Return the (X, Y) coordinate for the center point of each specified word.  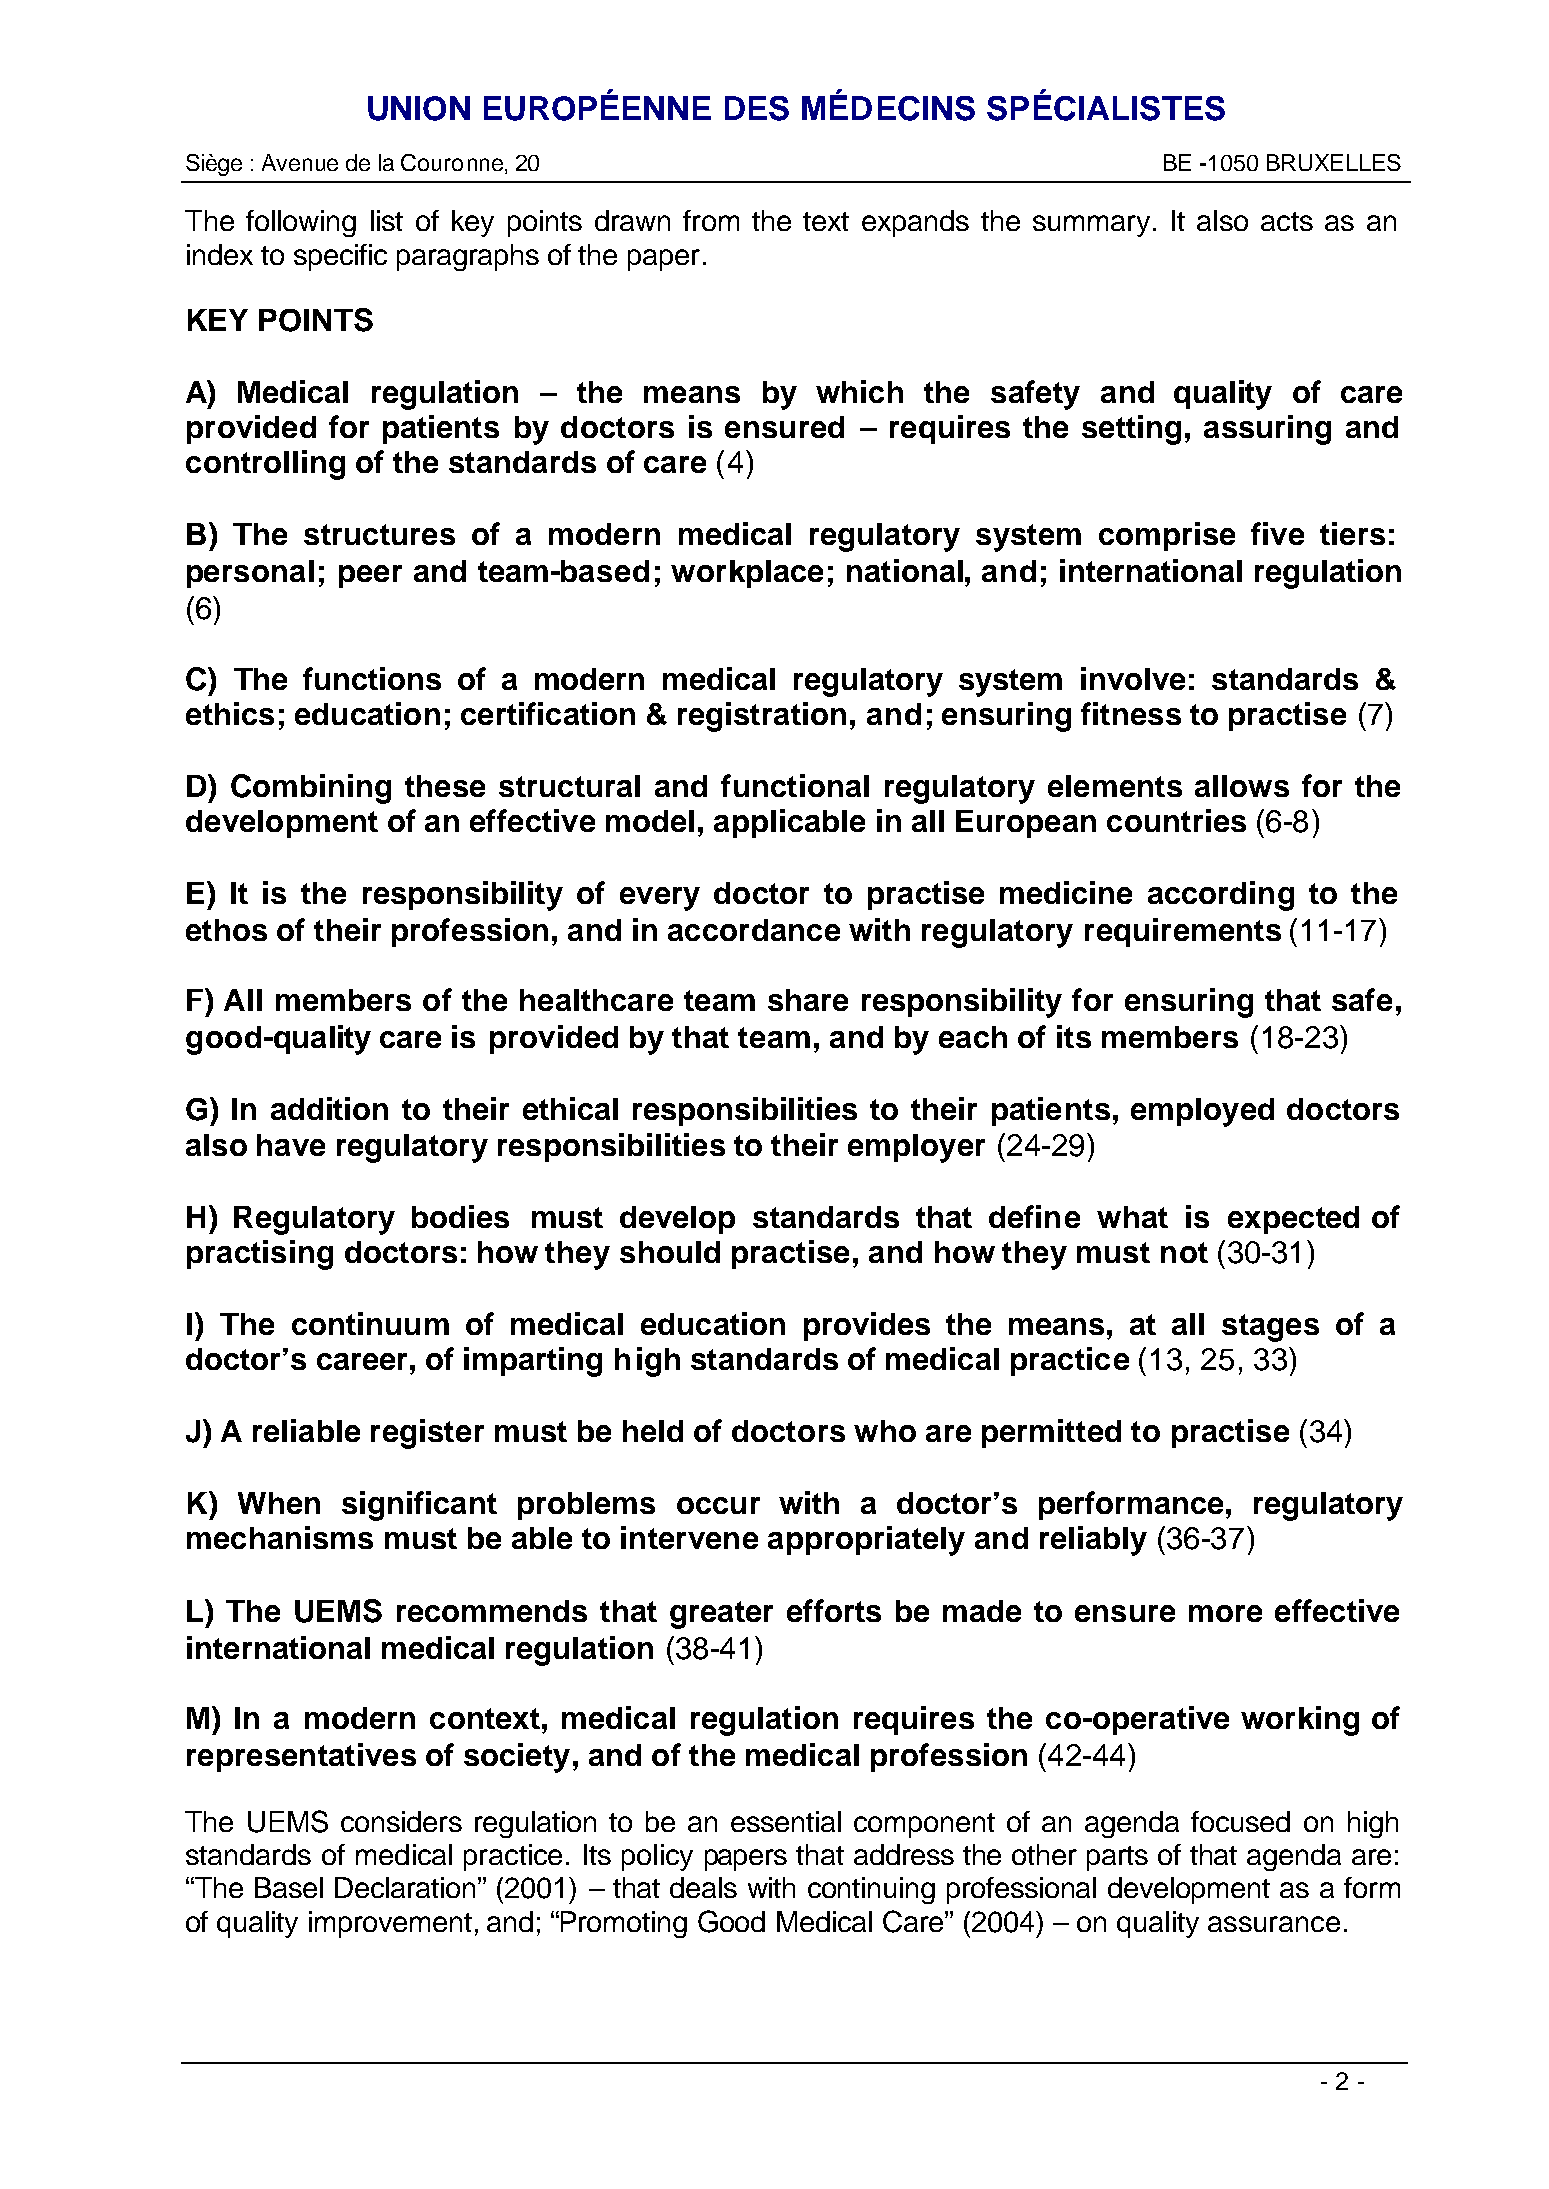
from (711, 220)
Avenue (300, 162)
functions (372, 678)
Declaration (405, 1887)
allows (1242, 786)
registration (762, 717)
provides (867, 1326)
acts (1287, 221)
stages (1270, 1328)
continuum (370, 1323)
